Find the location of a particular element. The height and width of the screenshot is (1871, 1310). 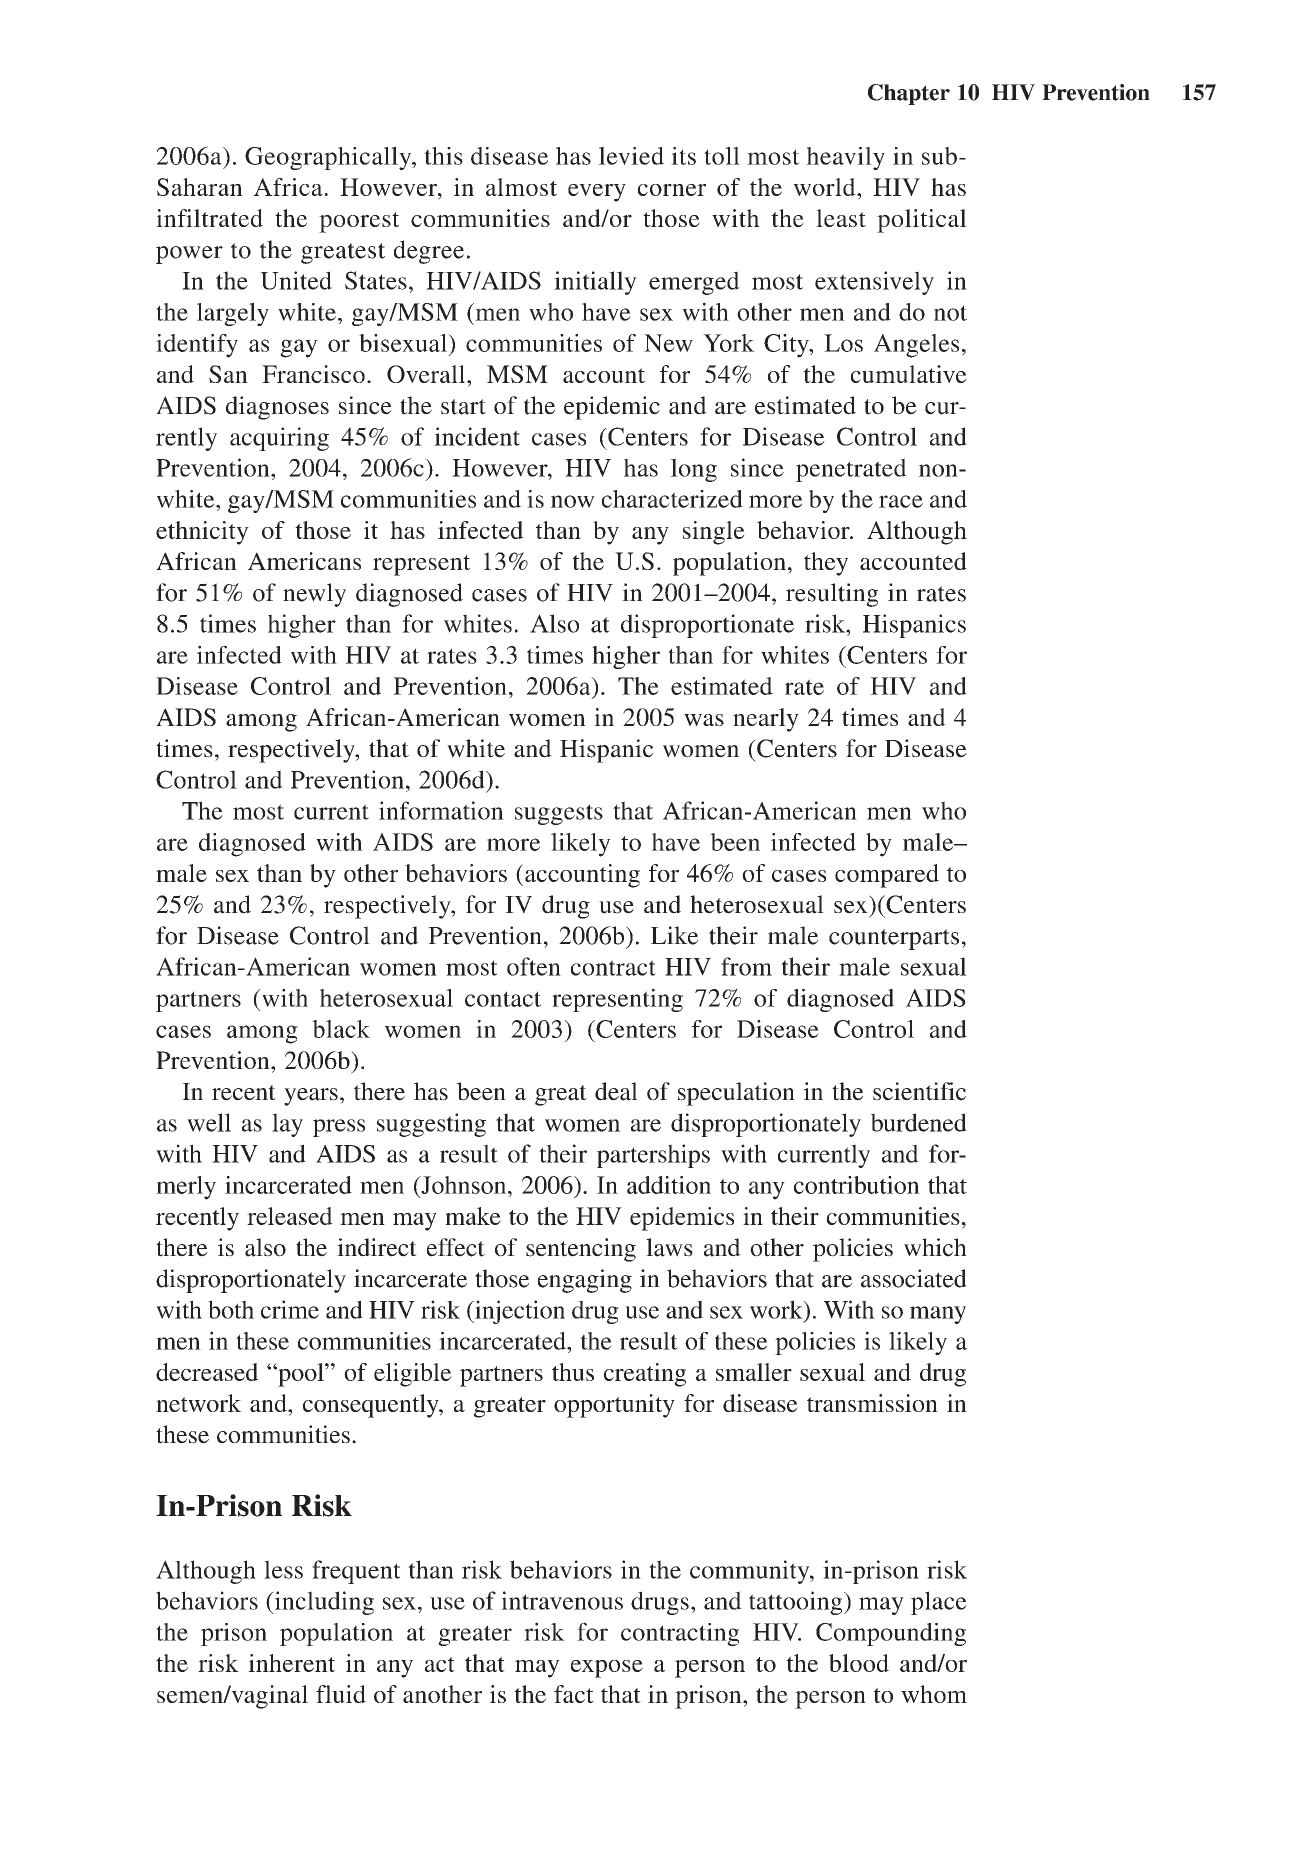

every is located at coordinates (597, 193).
